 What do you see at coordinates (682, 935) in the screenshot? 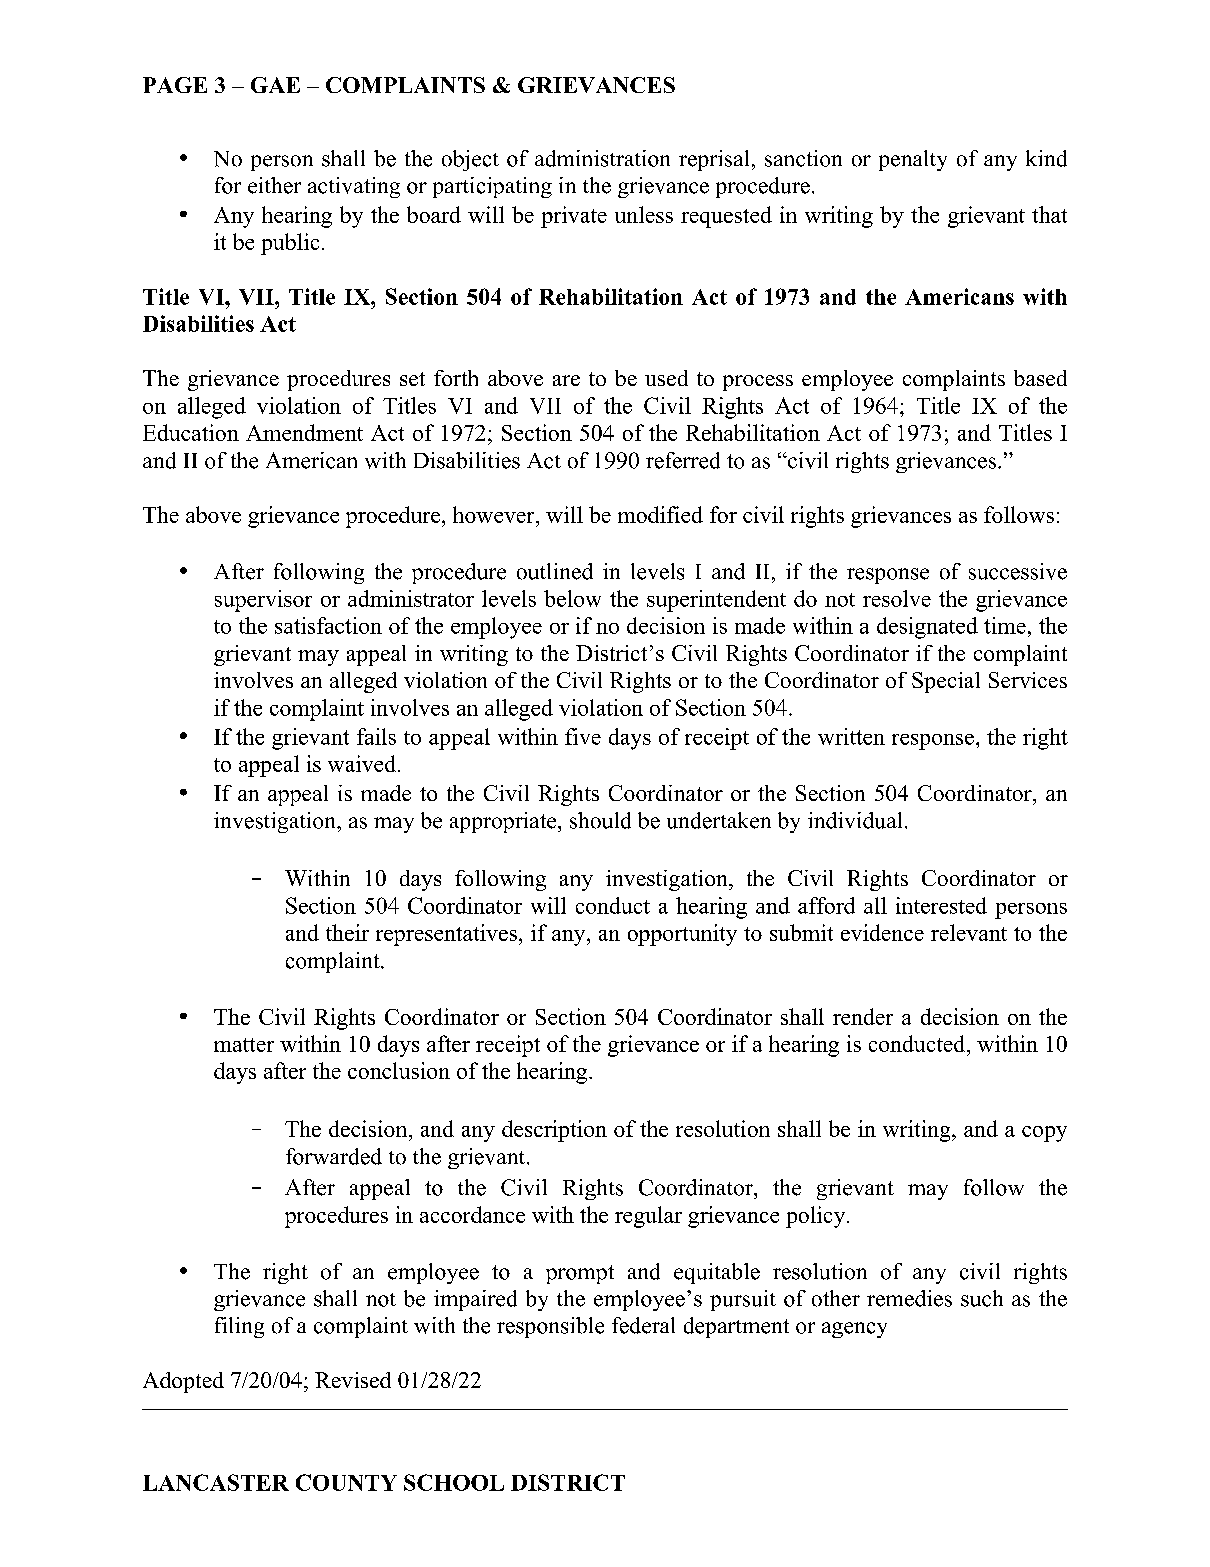
I see `opportunity` at bounding box center [682, 935].
